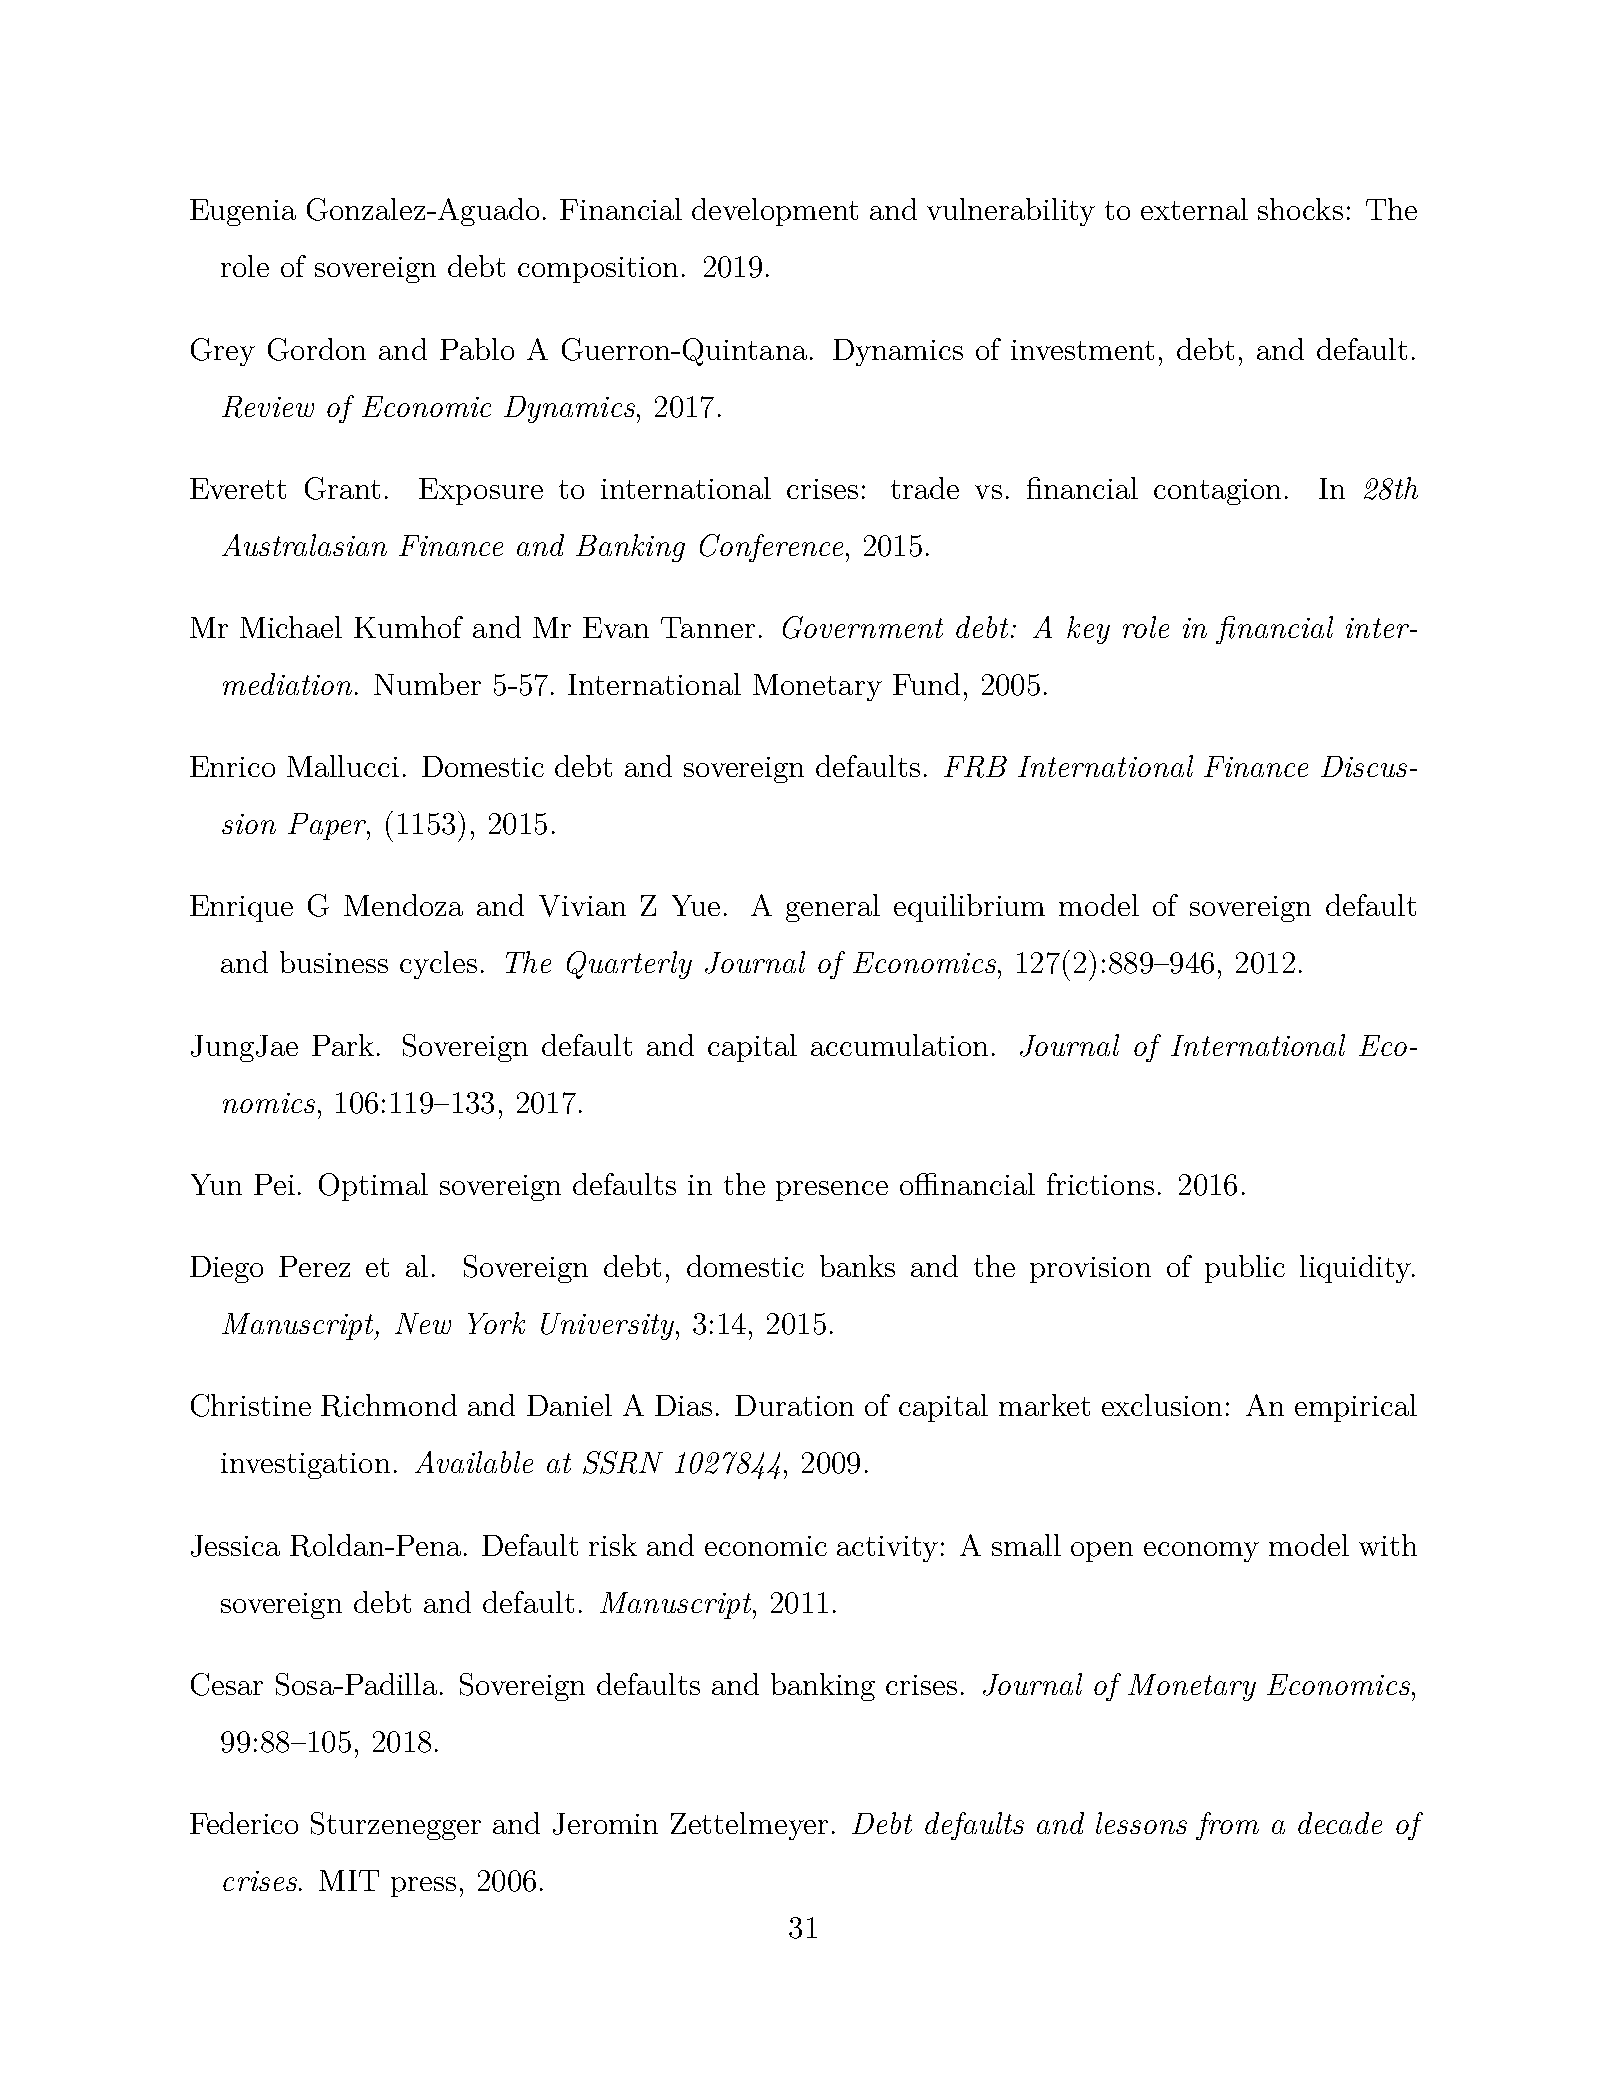  What do you see at coordinates (1194, 209) in the screenshot?
I see `external` at bounding box center [1194, 209].
